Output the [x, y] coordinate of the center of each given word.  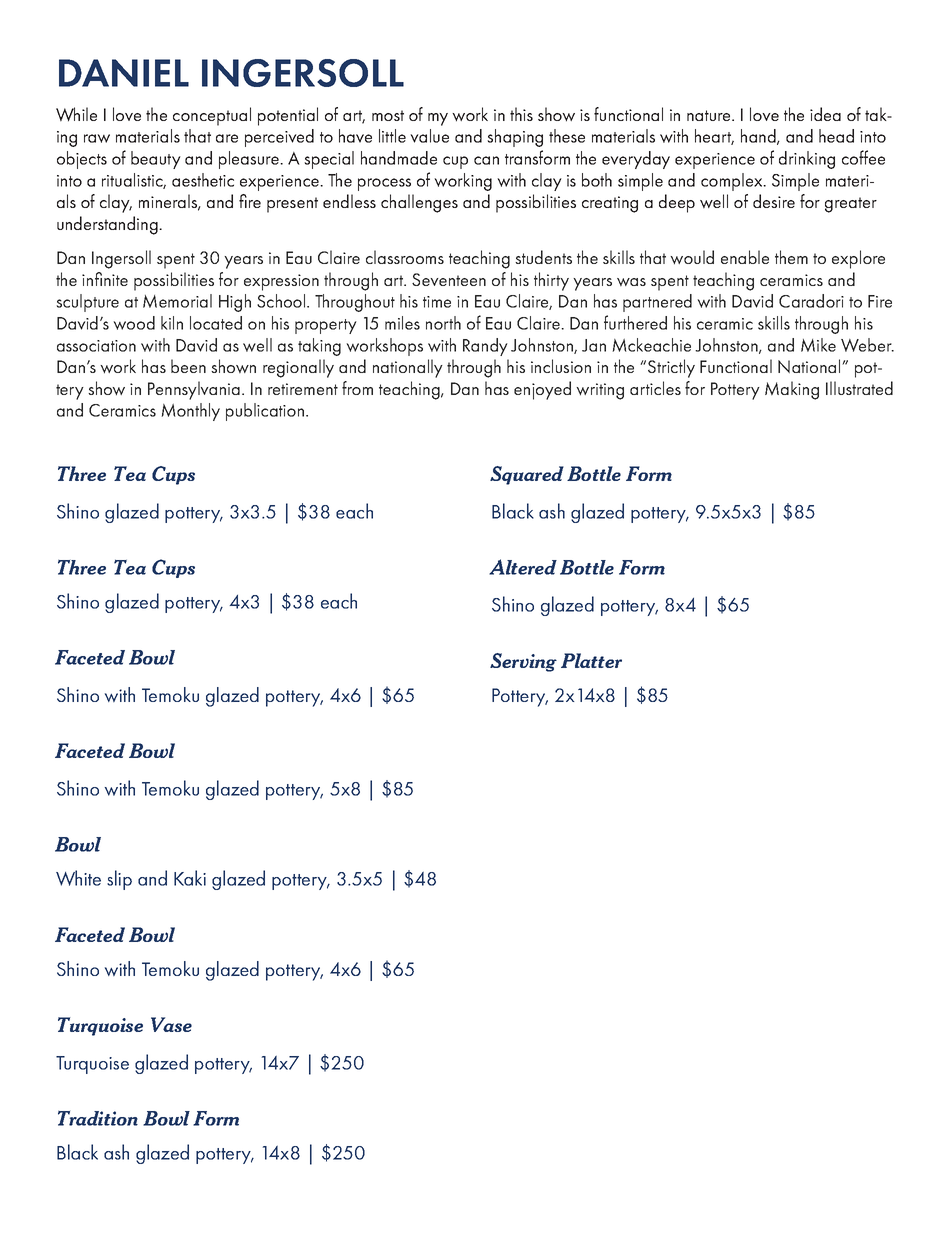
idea [825, 114]
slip [119, 880]
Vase [171, 1024]
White [78, 878]
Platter [591, 660]
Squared [527, 475]
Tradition [98, 1118]
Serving [523, 662]
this [521, 114]
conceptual [212, 116]
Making [792, 390]
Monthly [190, 412]
